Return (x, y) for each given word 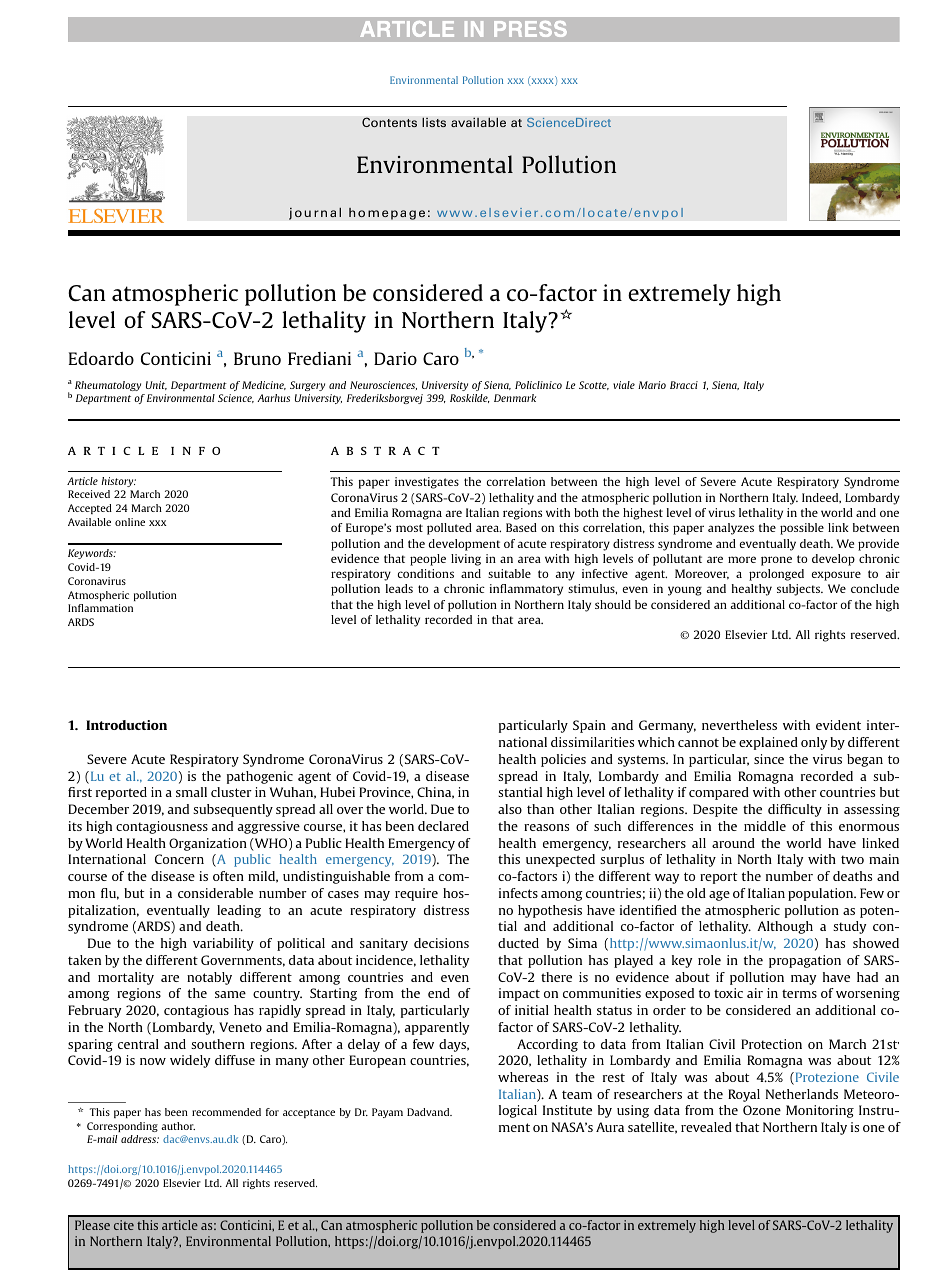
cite (124, 1225)
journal (315, 213)
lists (434, 122)
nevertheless (739, 725)
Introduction (126, 725)
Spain (589, 726)
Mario (652, 385)
